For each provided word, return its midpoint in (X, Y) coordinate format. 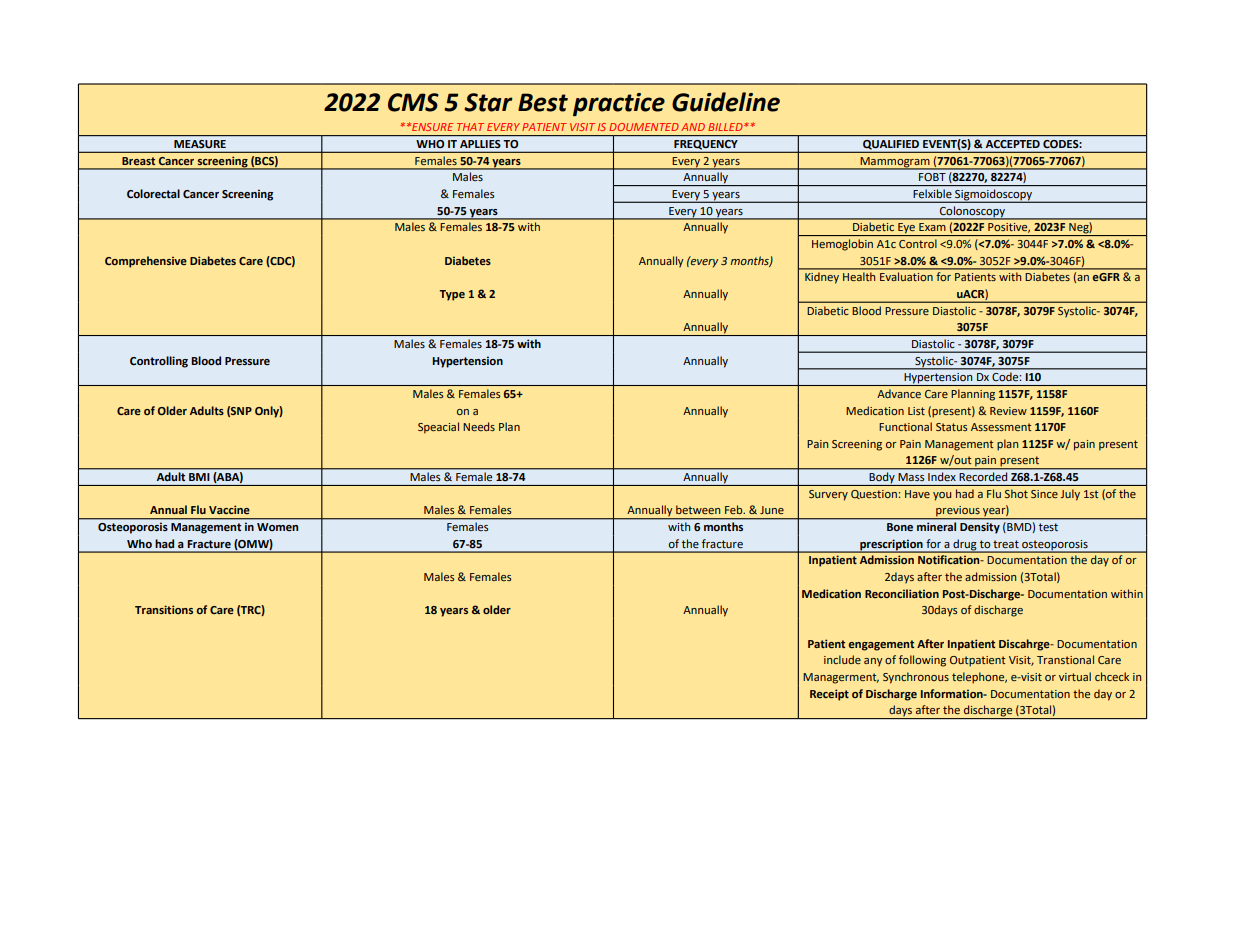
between (698, 509)
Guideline (726, 102)
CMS (413, 102)
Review (1008, 411)
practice (619, 104)
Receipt (829, 695)
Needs (479, 426)
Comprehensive (146, 262)
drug (965, 546)
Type (452, 295)
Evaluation (906, 277)
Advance (899, 393)
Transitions (164, 609)
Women (277, 527)
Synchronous (916, 678)
